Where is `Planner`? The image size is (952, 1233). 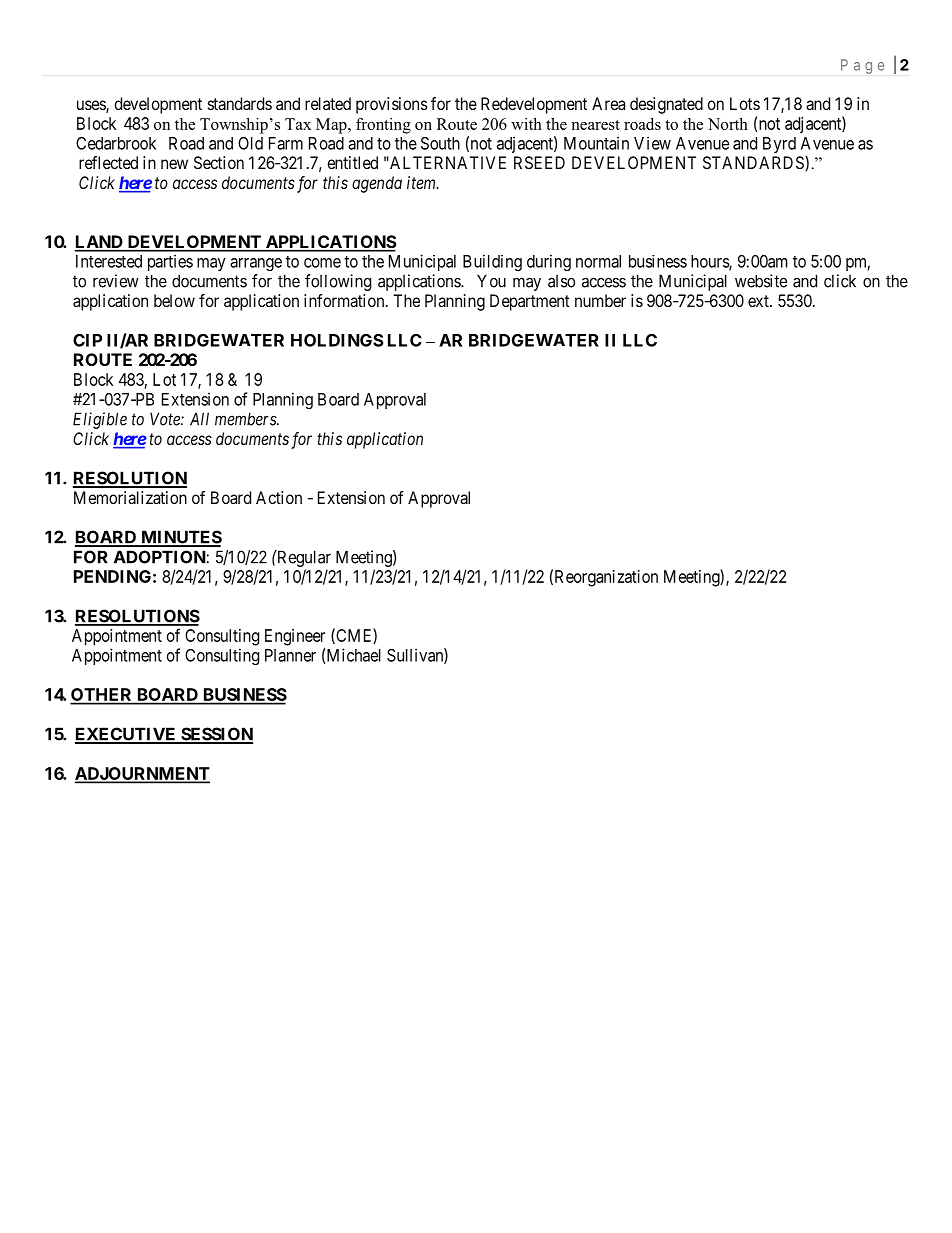 Planner is located at coordinates (290, 655).
